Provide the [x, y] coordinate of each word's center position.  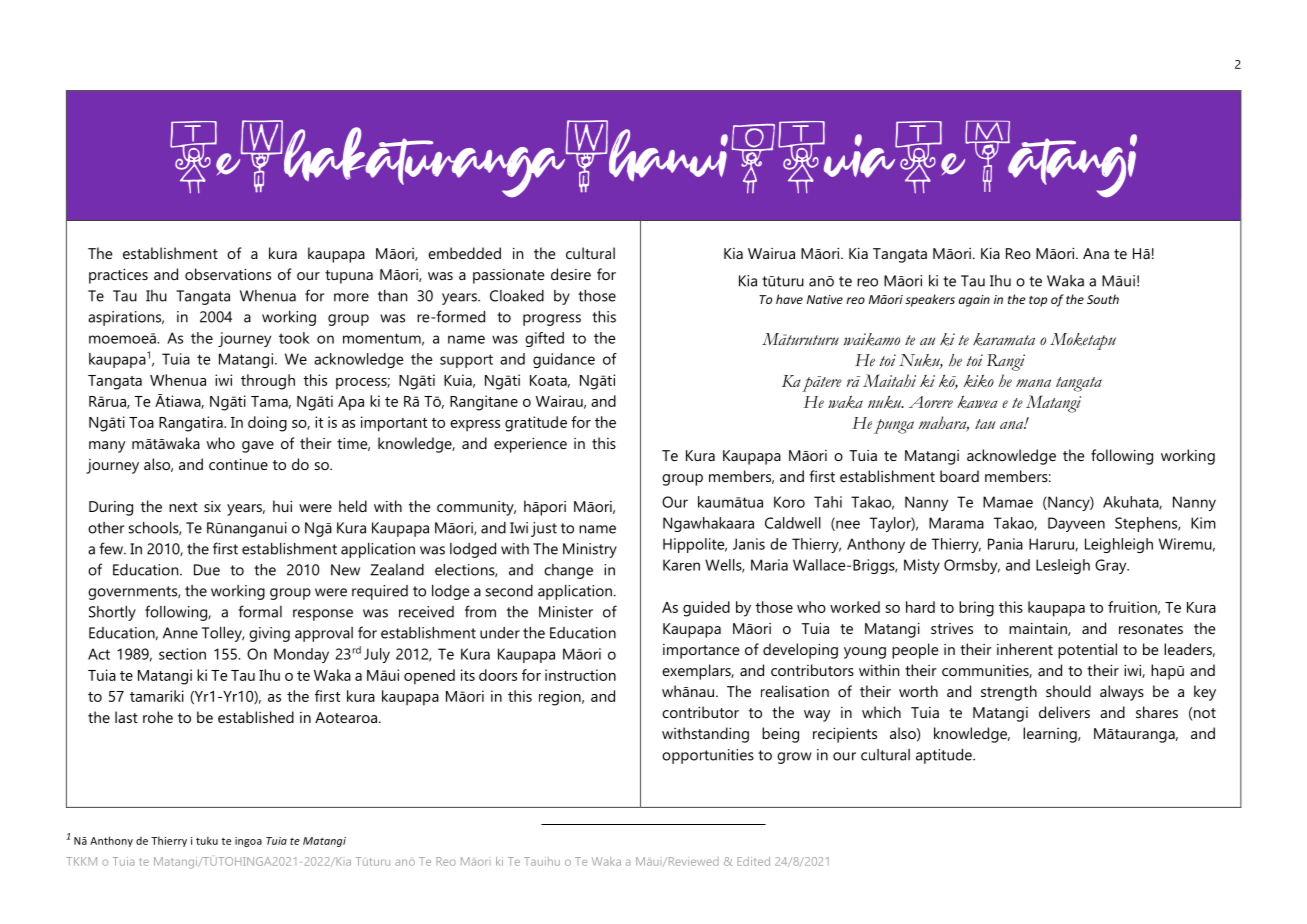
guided [706, 609]
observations [228, 274]
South [1103, 299]
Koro [789, 502]
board [959, 476]
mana [1033, 383]
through [268, 382]
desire [571, 274]
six [212, 506]
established [256, 717]
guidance [564, 360]
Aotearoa [346, 717]
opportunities [708, 756]
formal [260, 611]
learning [1051, 735]
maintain [1039, 629]
